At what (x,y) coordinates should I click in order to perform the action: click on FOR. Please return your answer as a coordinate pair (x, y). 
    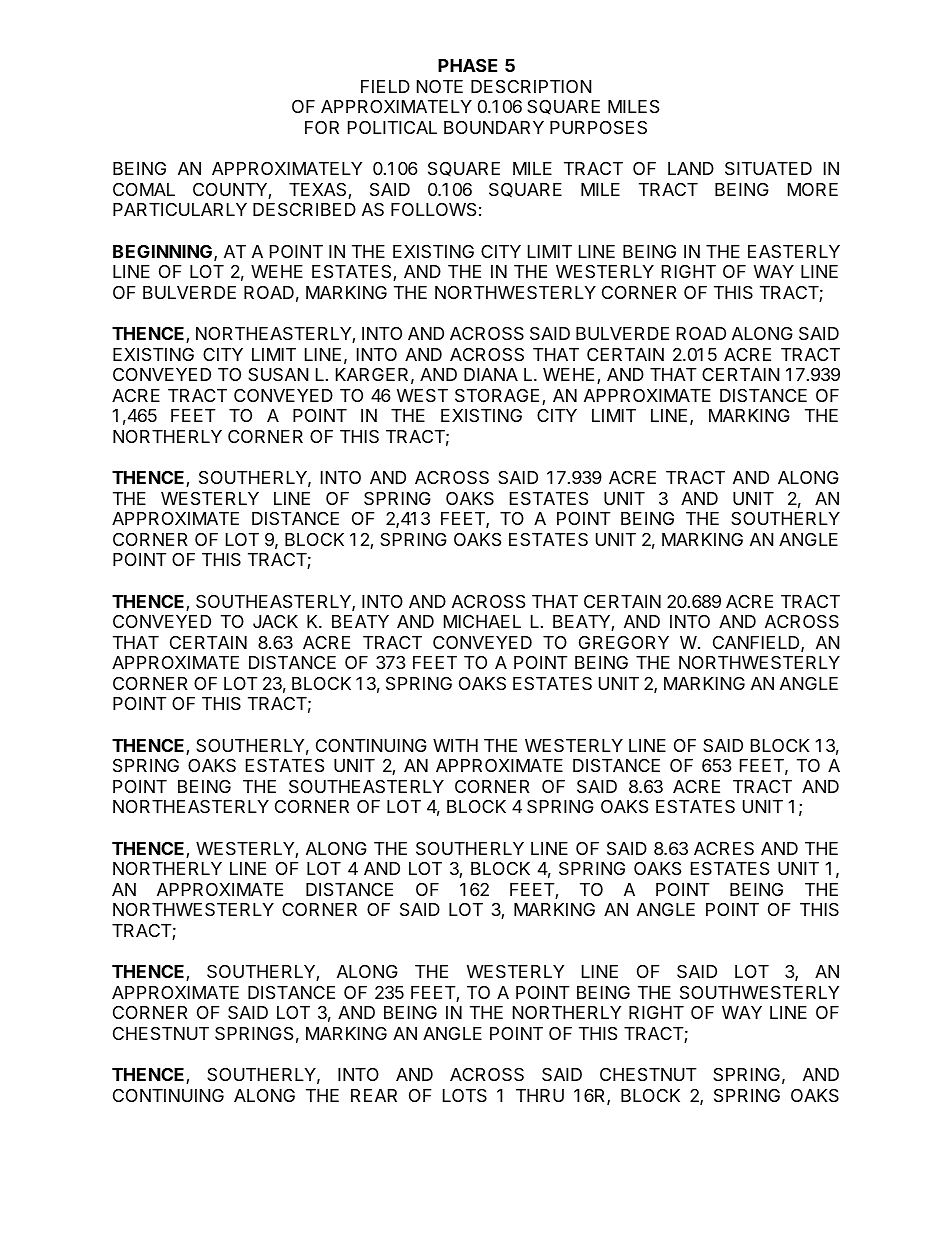
    Looking at the image, I should click on (322, 127).
